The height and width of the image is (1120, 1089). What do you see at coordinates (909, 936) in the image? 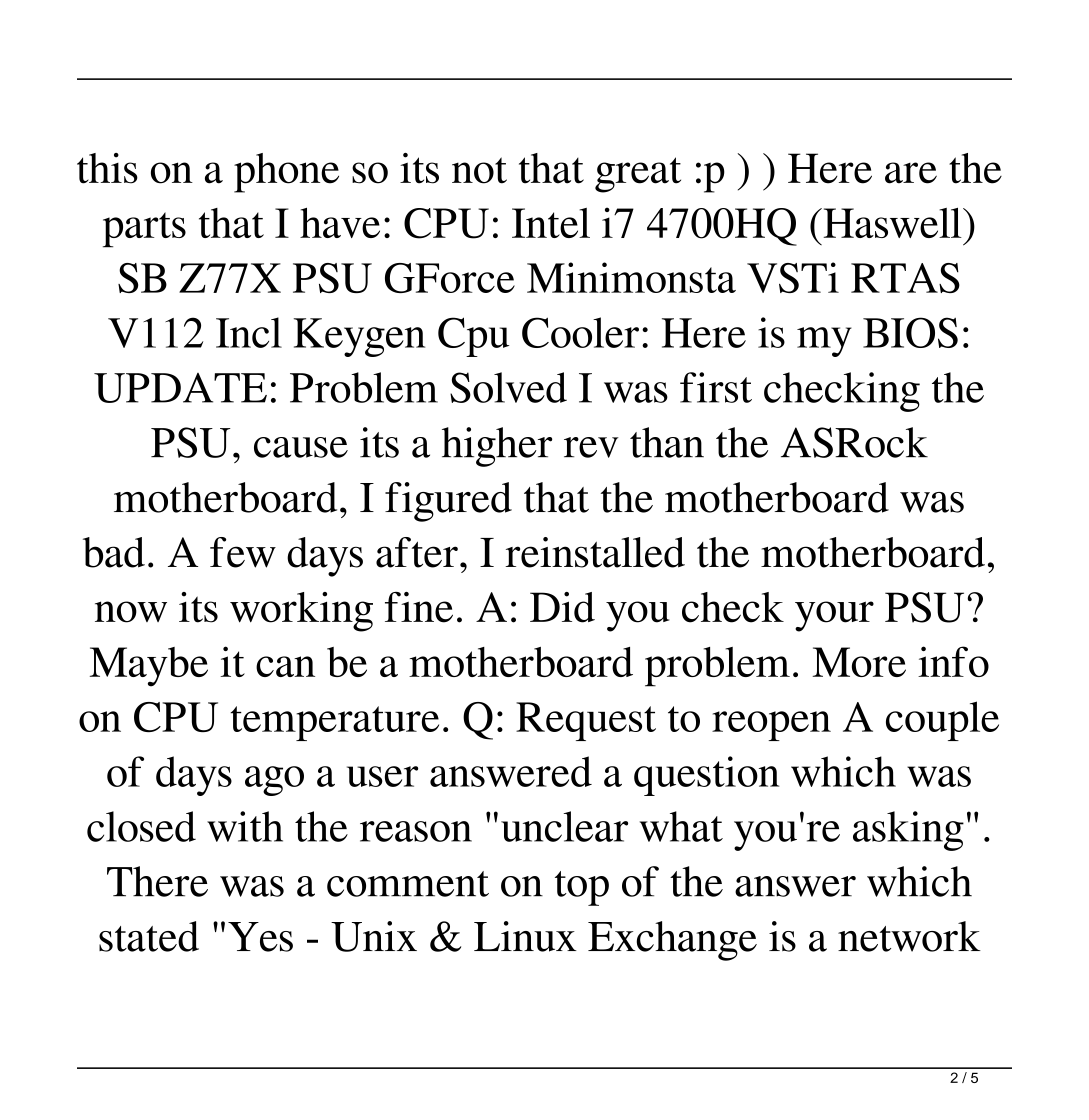
I see `network` at bounding box center [909, 936].
